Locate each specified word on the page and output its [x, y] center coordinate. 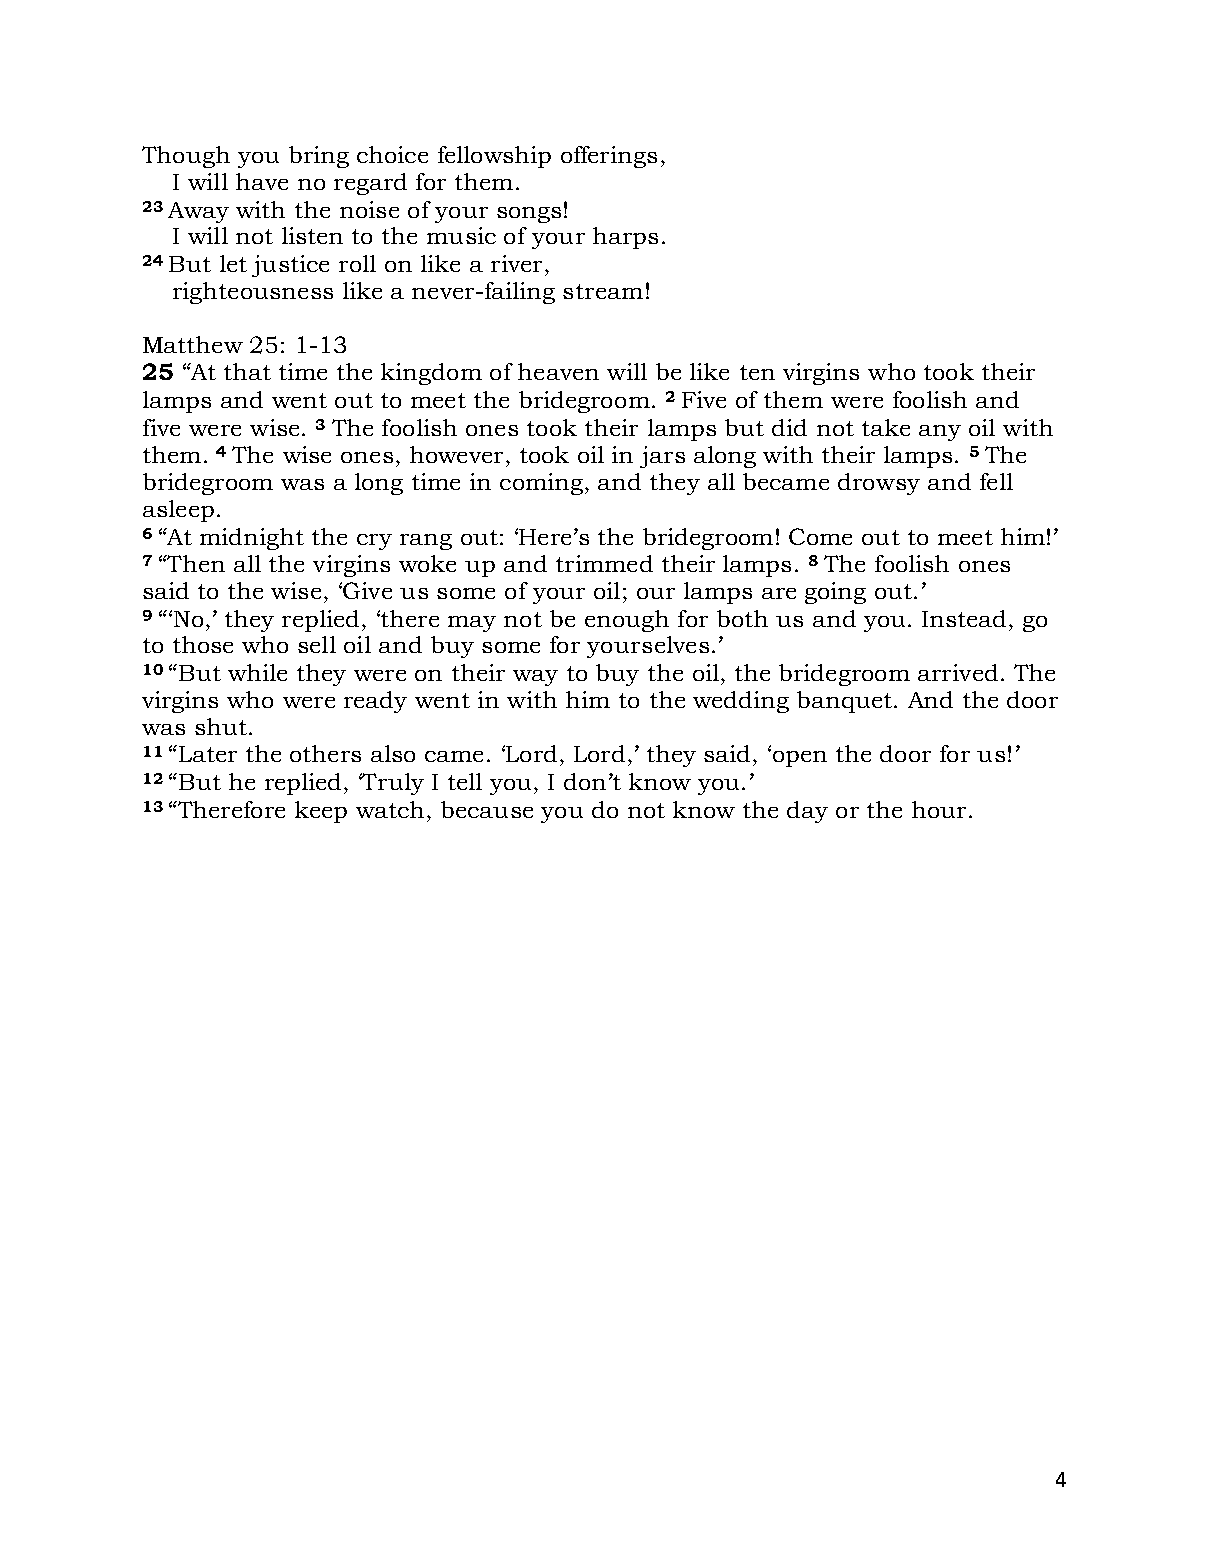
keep [321, 812]
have [262, 181]
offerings [609, 157]
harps [625, 238]
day [807, 812]
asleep [178, 511]
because [487, 809]
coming [541, 484]
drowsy [879, 484]
